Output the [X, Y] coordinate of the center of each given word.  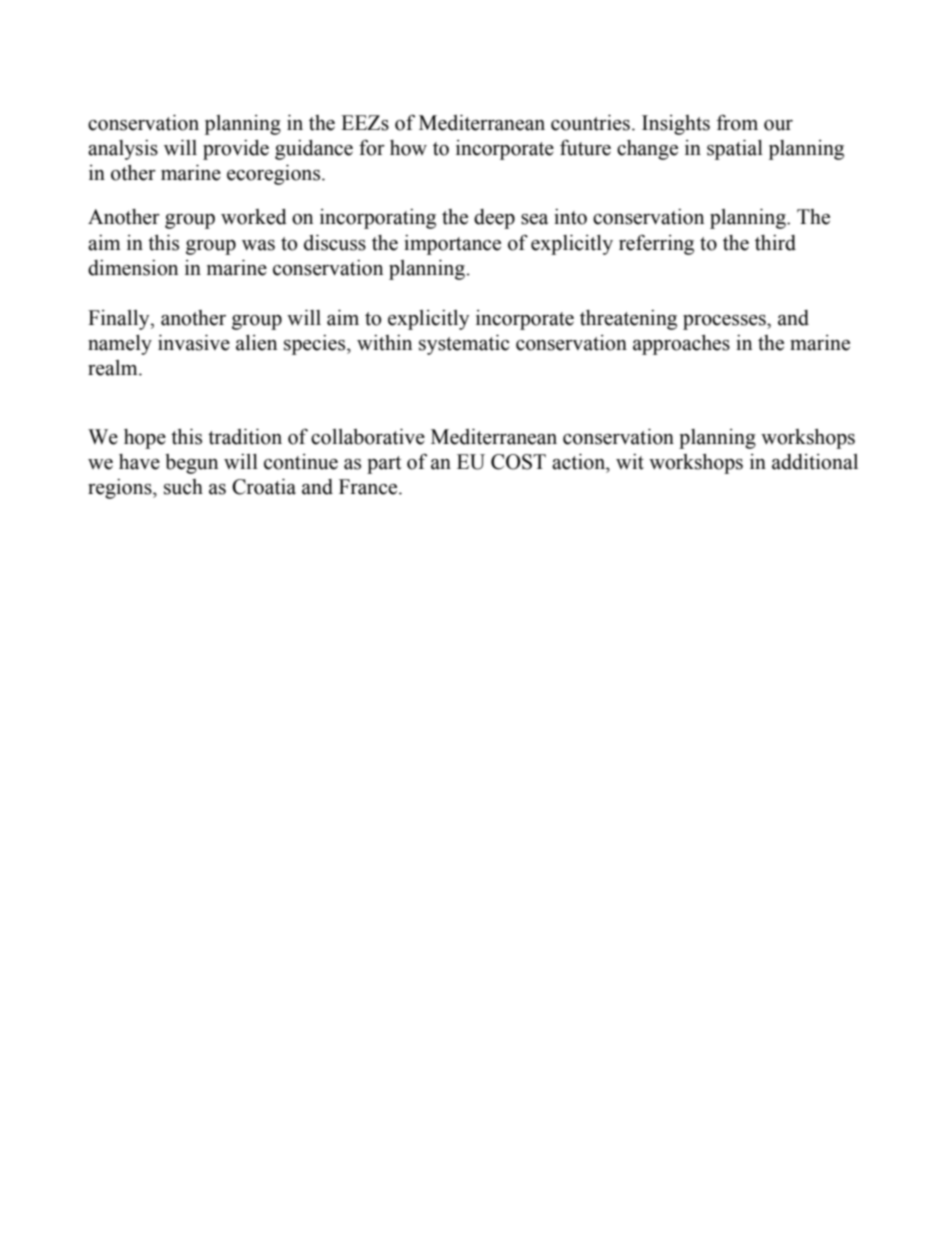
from [737, 122]
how [408, 148]
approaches [681, 345]
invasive [194, 343]
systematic [464, 345]
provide [236, 150]
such [183, 487]
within [384, 343]
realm [114, 368]
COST [518, 462]
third [775, 243]
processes [725, 322]
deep [494, 219]
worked [254, 217]
